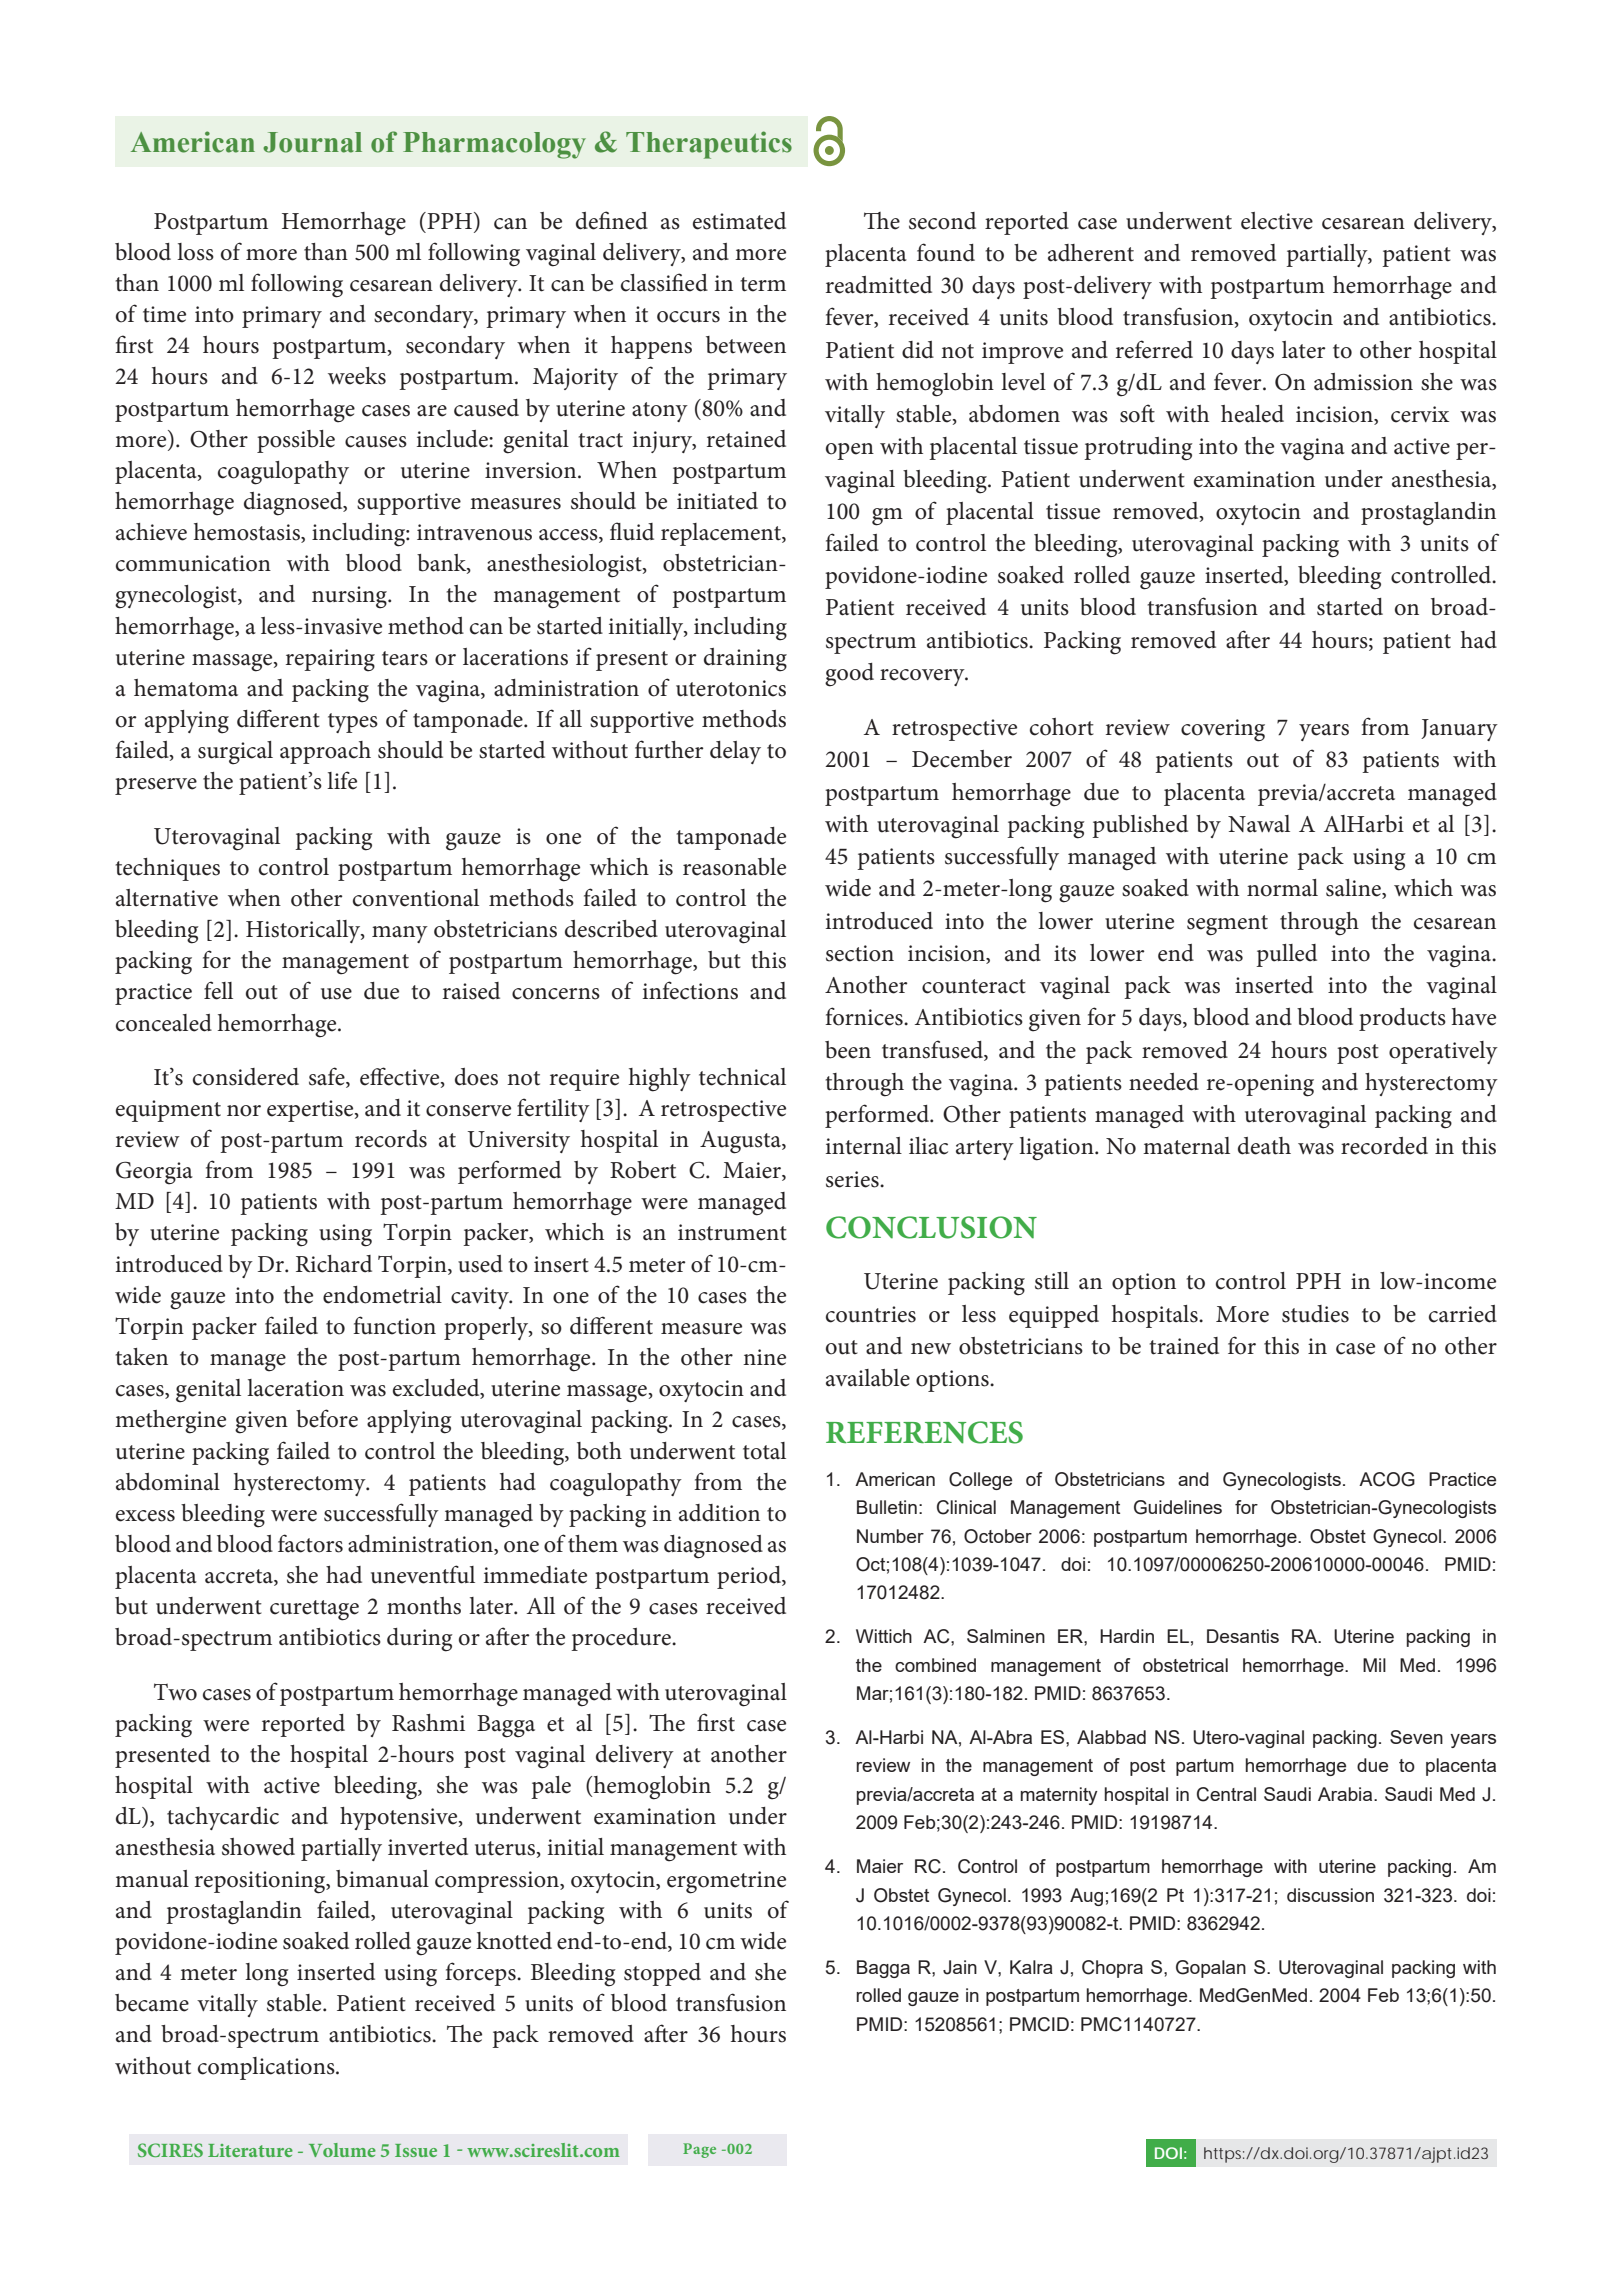 The image size is (1612, 2281). What do you see at coordinates (394, 1325) in the image?
I see `function` at bounding box center [394, 1325].
